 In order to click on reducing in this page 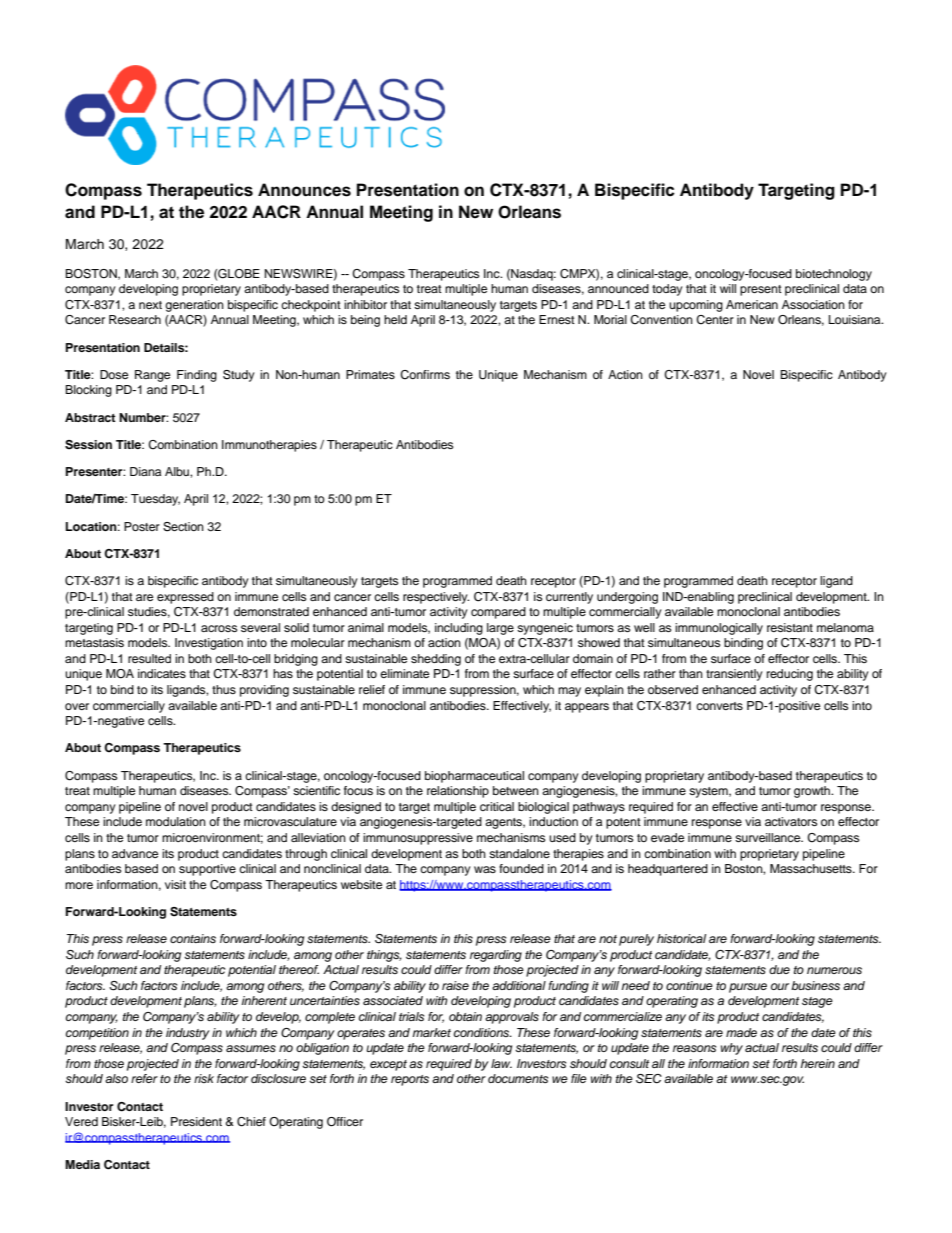, I will do `click(790, 675)`.
